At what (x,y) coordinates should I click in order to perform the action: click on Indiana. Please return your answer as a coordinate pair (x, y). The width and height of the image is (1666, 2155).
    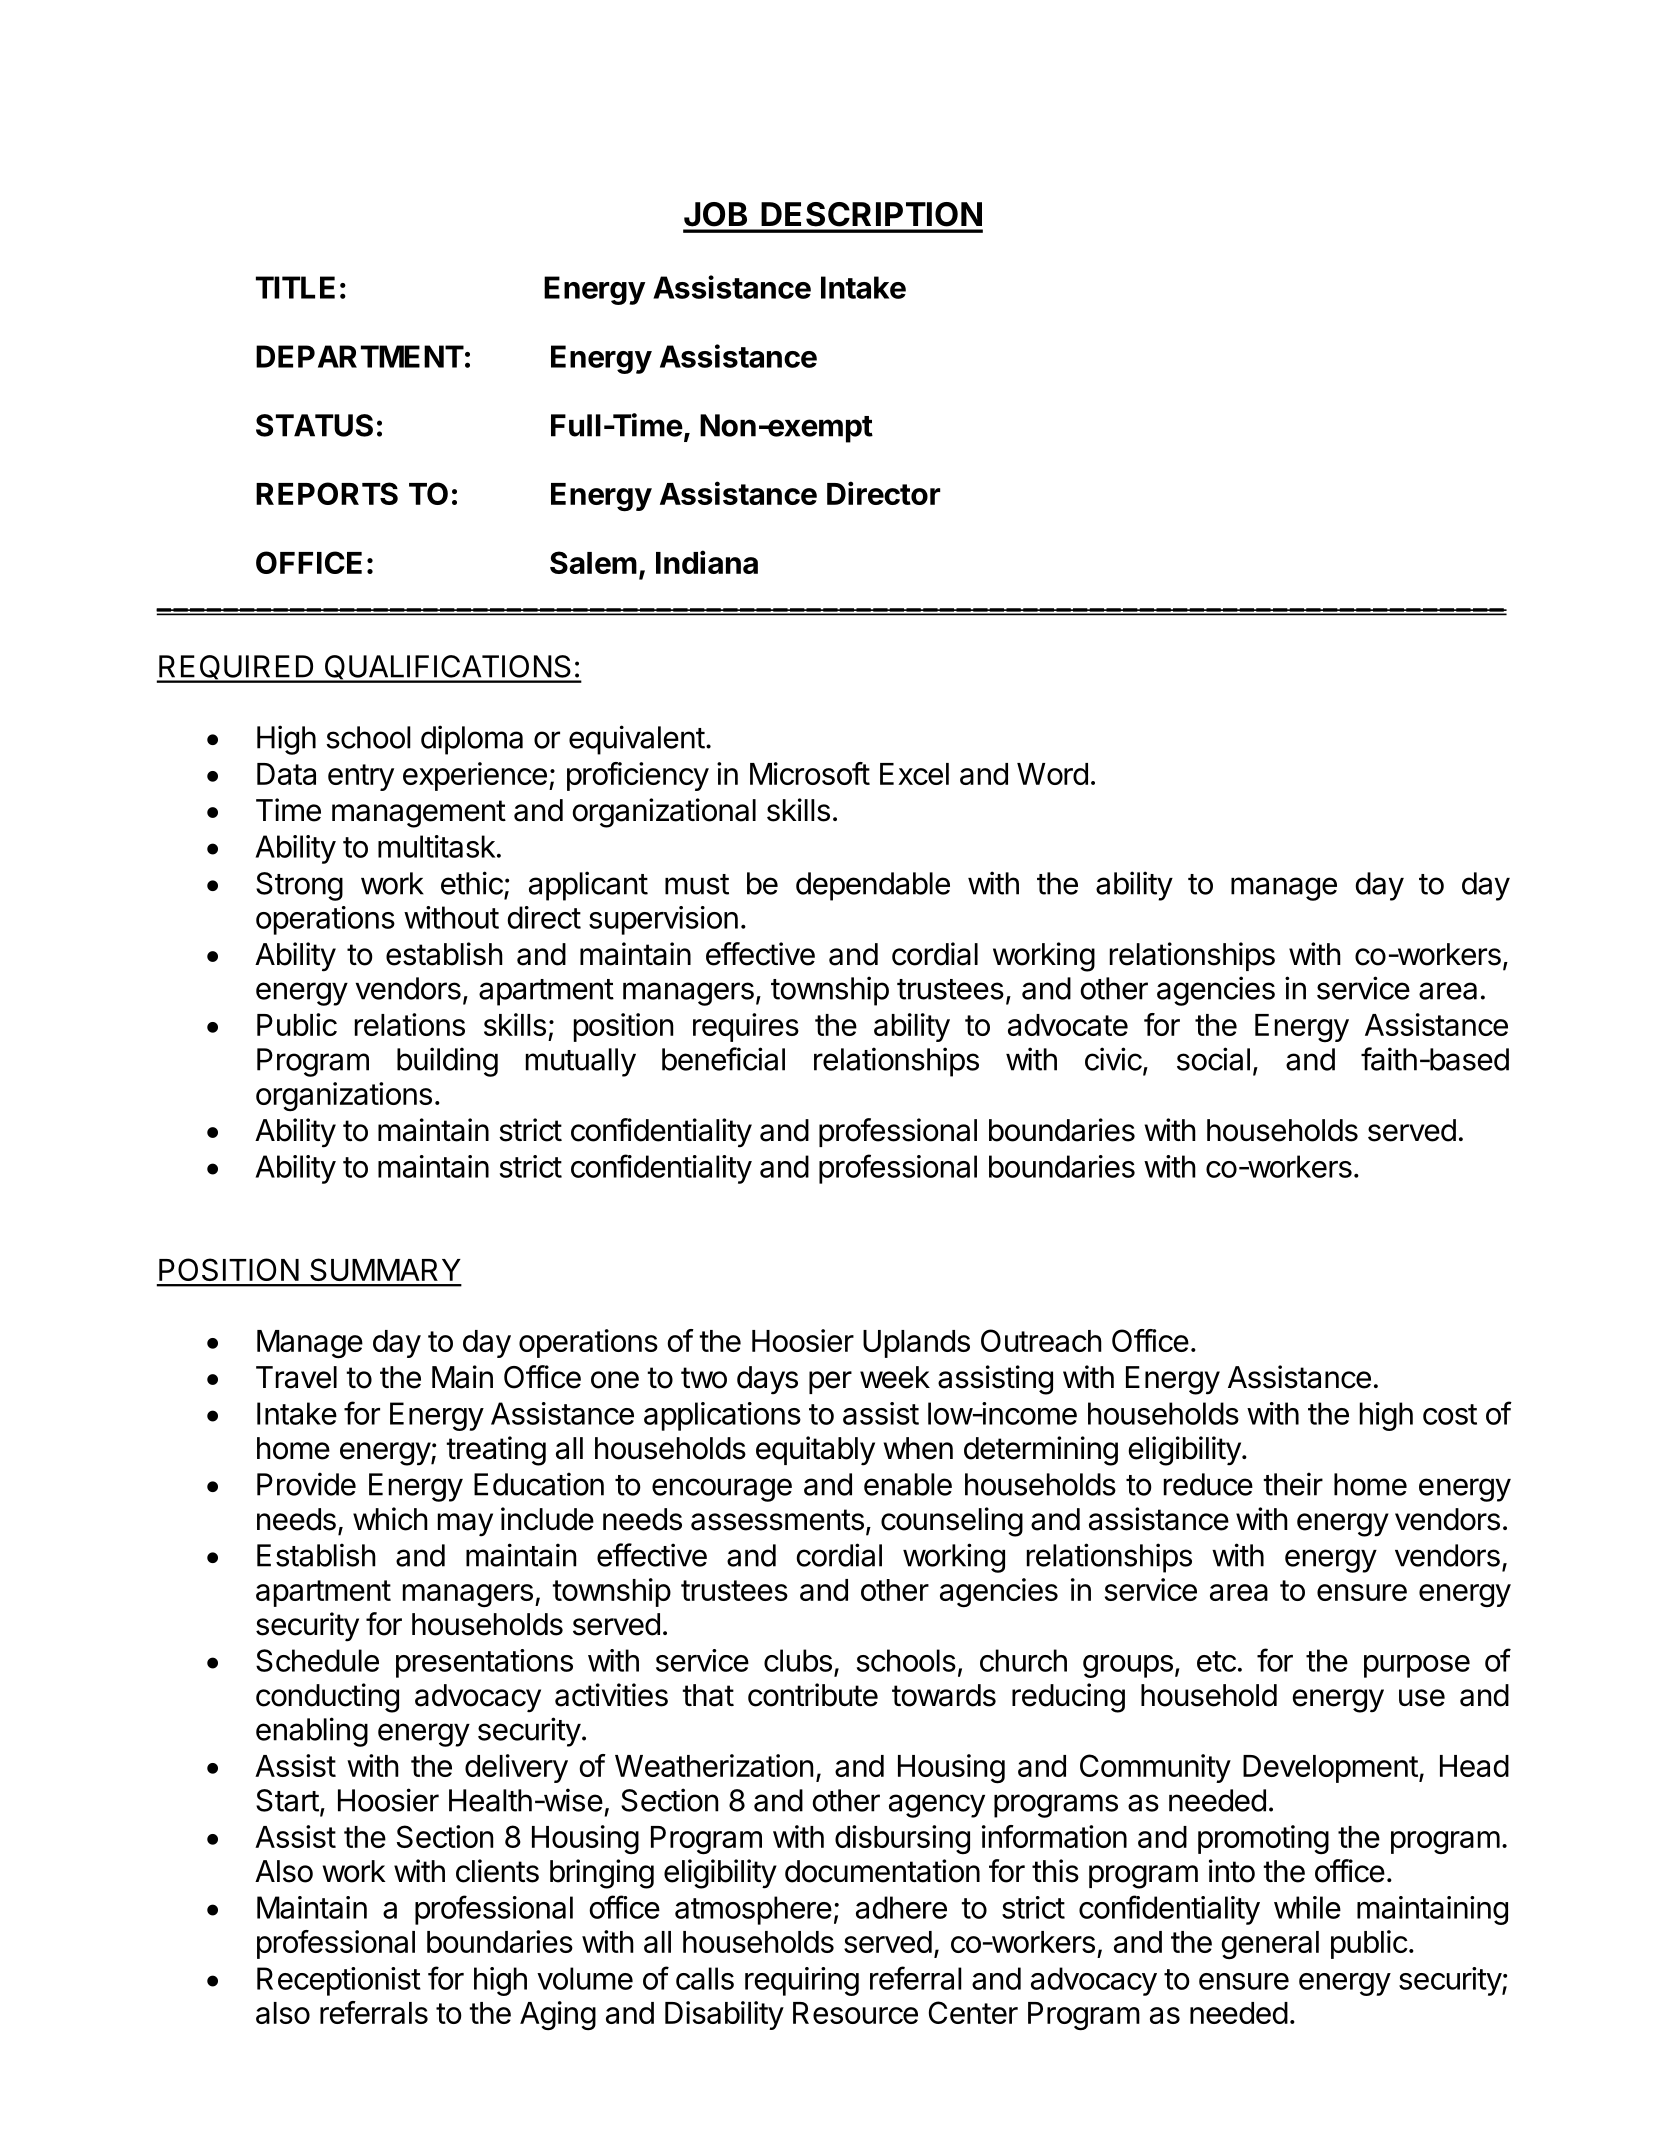
    Looking at the image, I should click on (707, 562).
